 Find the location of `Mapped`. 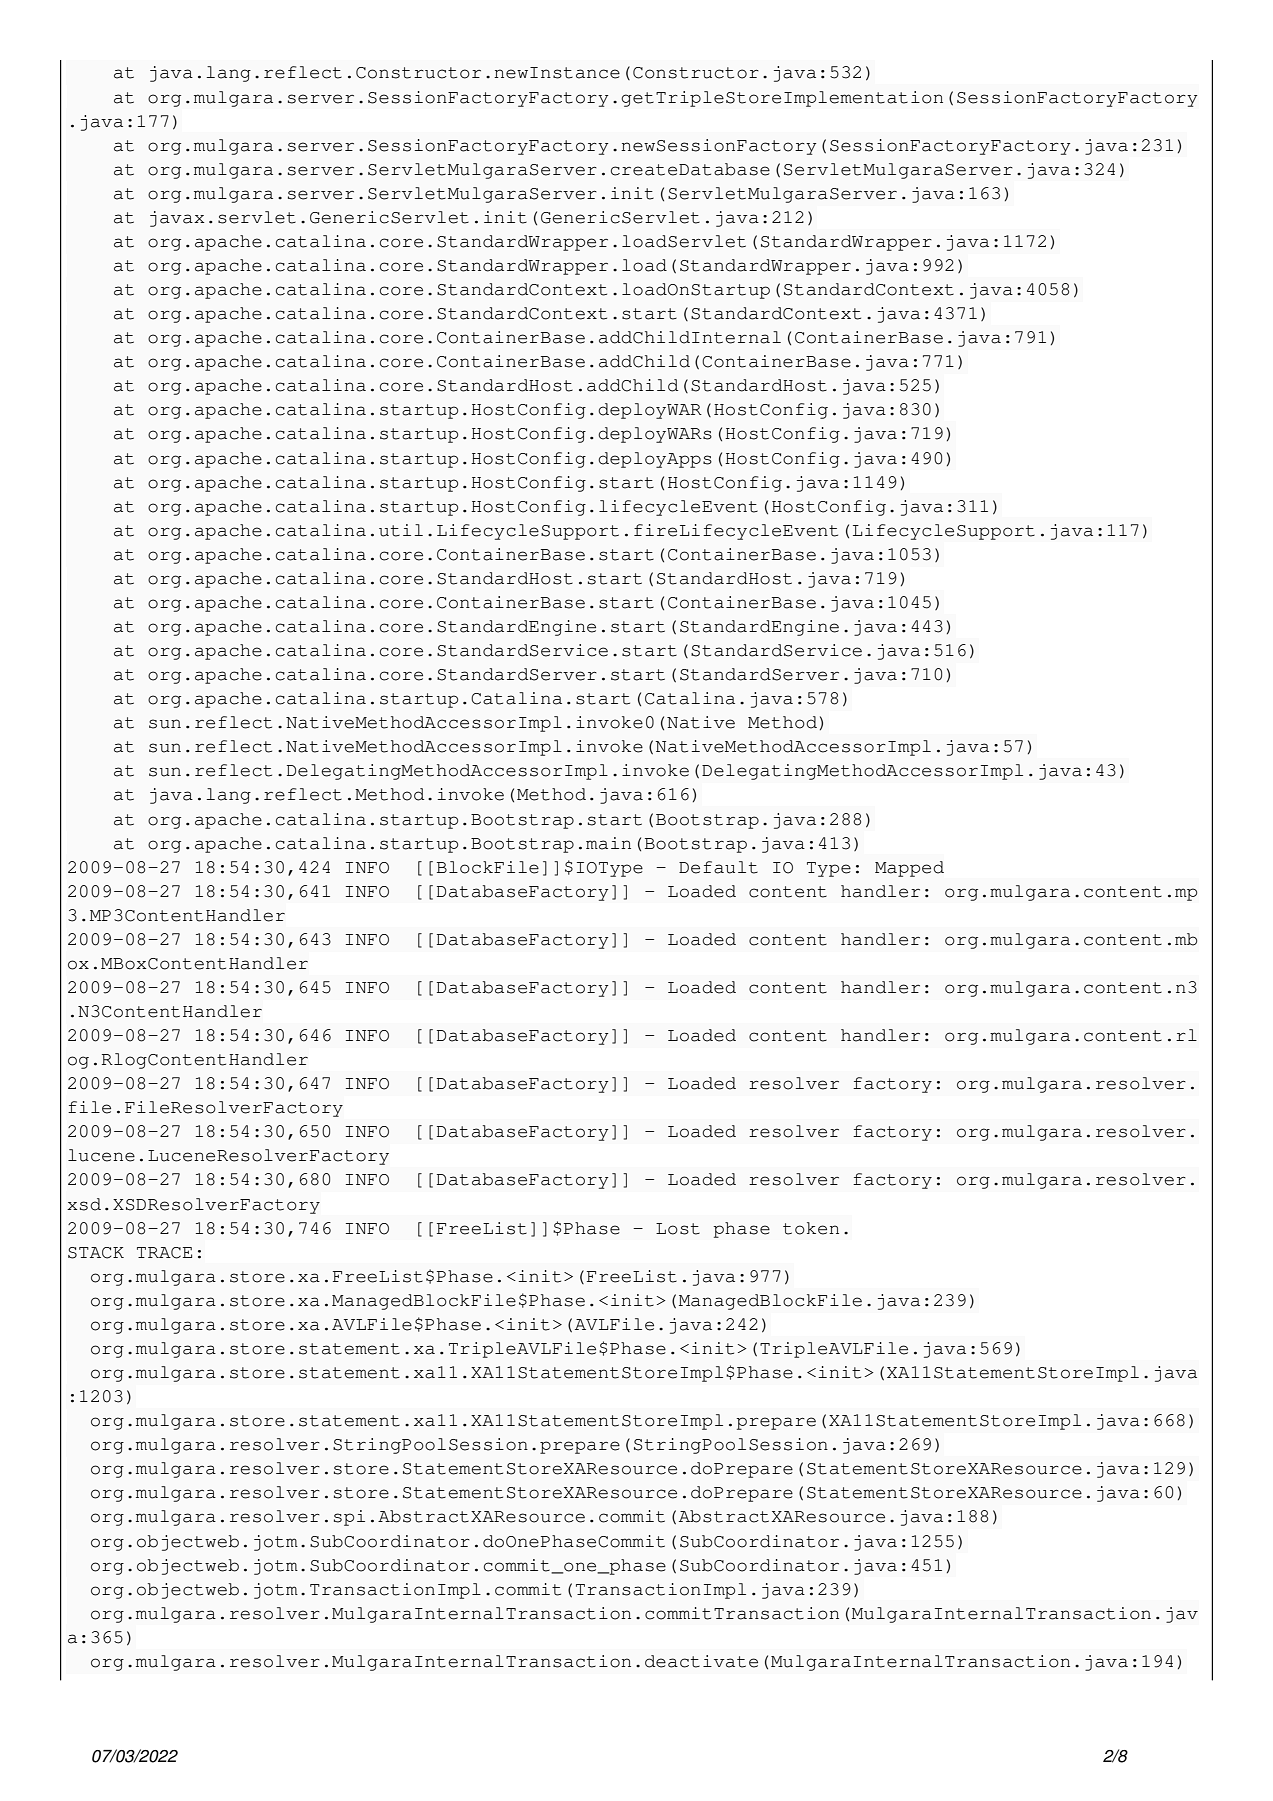

Mapped is located at coordinates (909, 869).
